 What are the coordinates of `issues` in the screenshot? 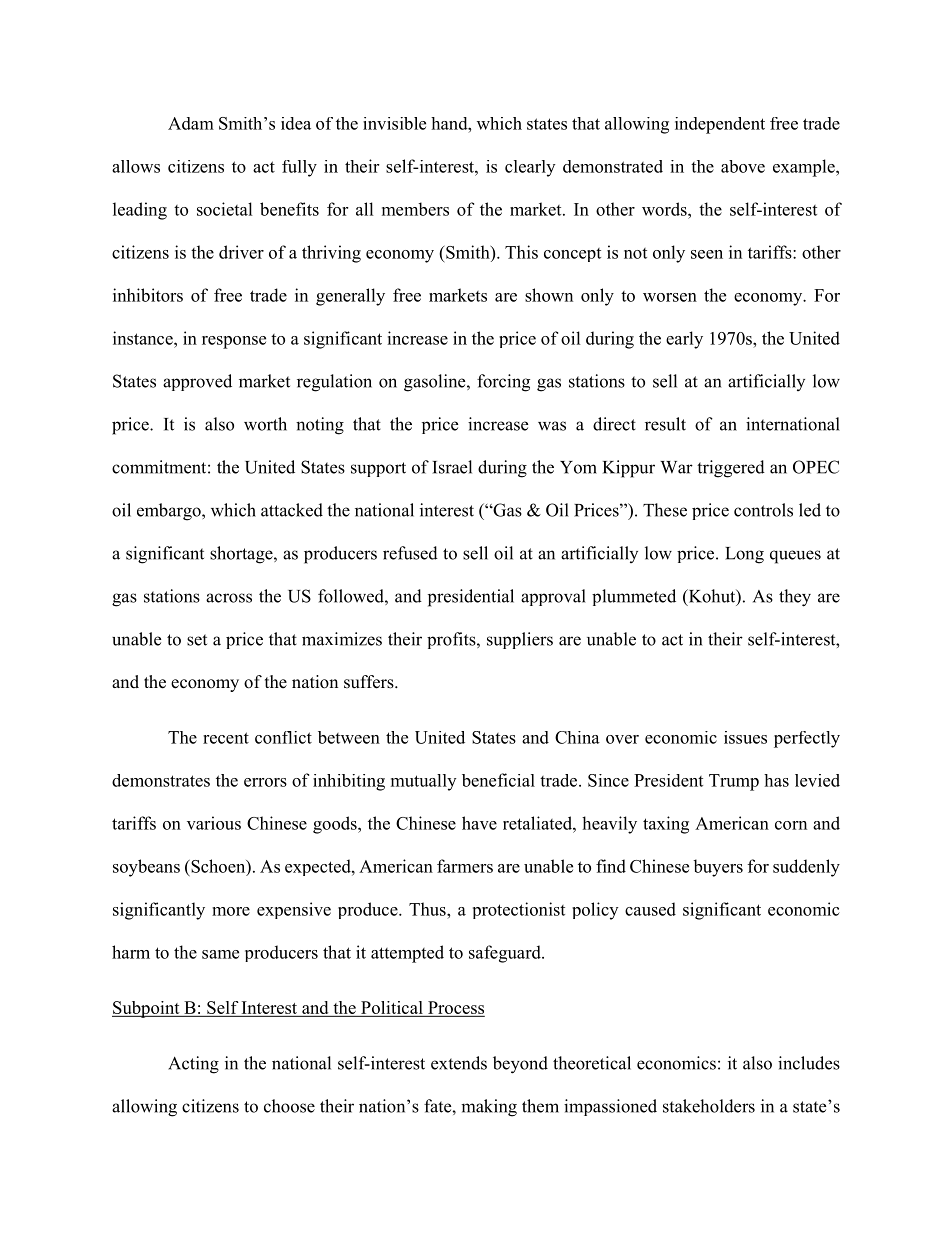 It's located at (745, 737).
